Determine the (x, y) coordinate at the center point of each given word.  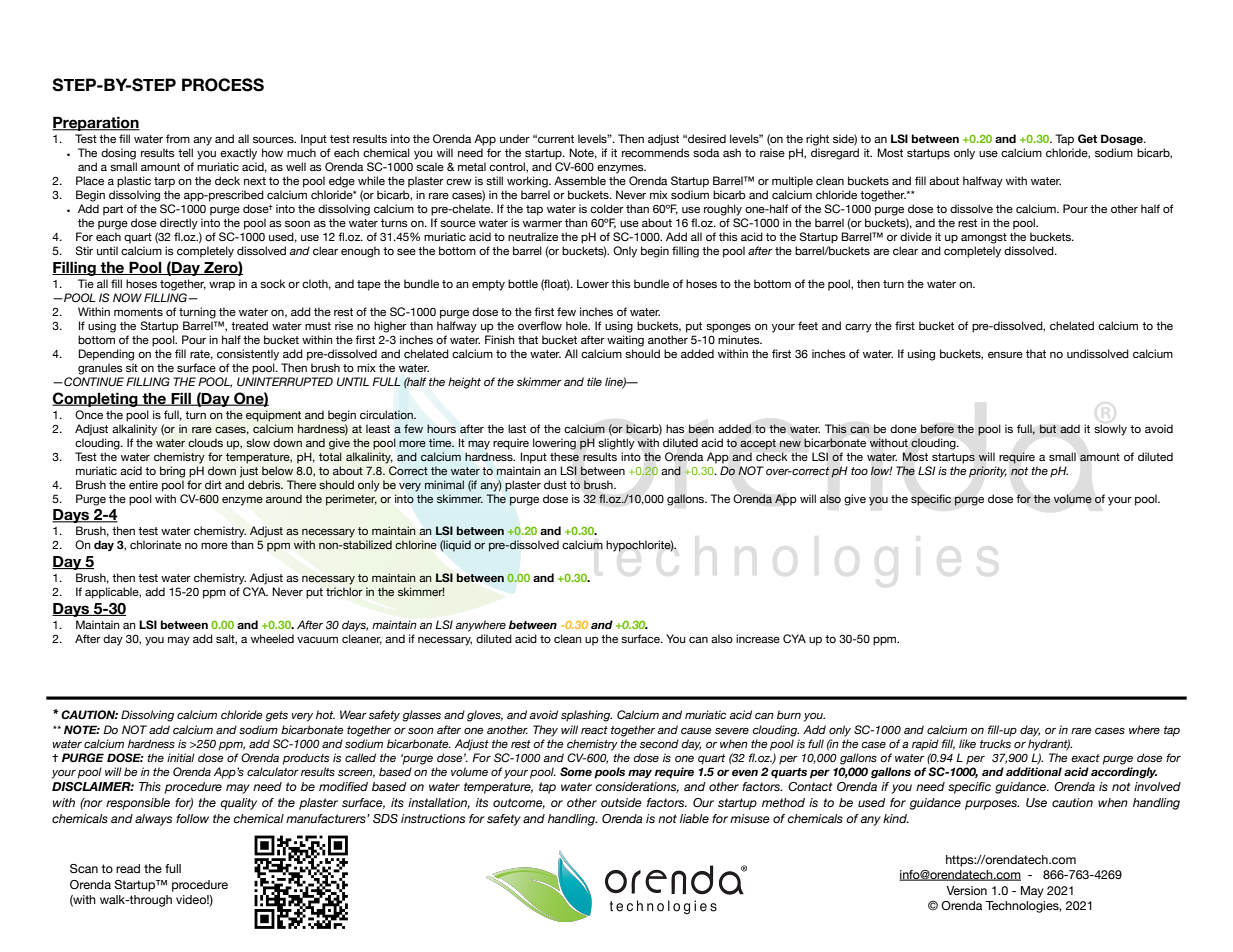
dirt (213, 484)
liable (694, 818)
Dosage (1123, 139)
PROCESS (223, 85)
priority (988, 472)
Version (966, 890)
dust (555, 484)
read (128, 868)
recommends (656, 152)
